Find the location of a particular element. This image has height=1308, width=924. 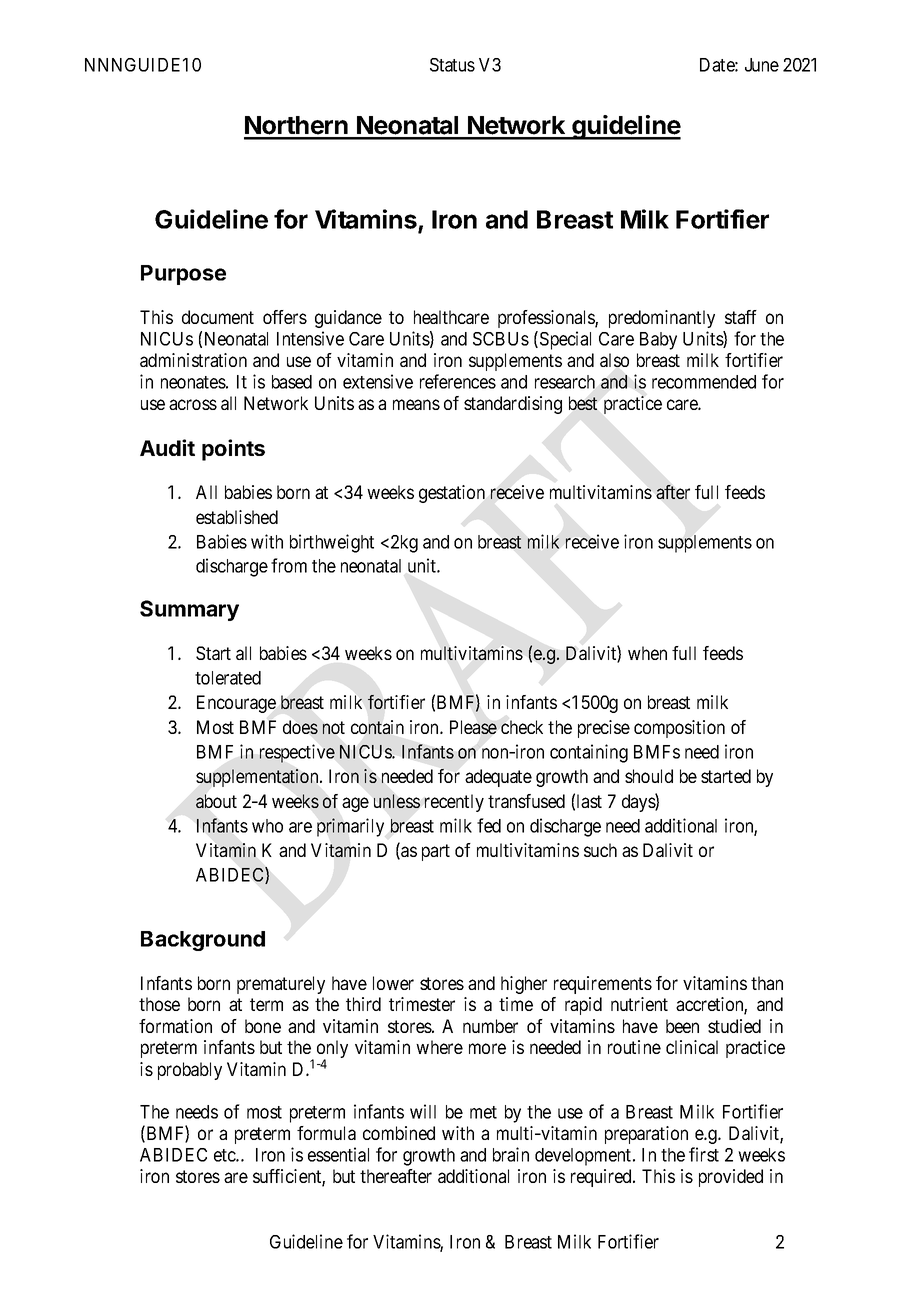

probably is located at coordinates (190, 1071).
